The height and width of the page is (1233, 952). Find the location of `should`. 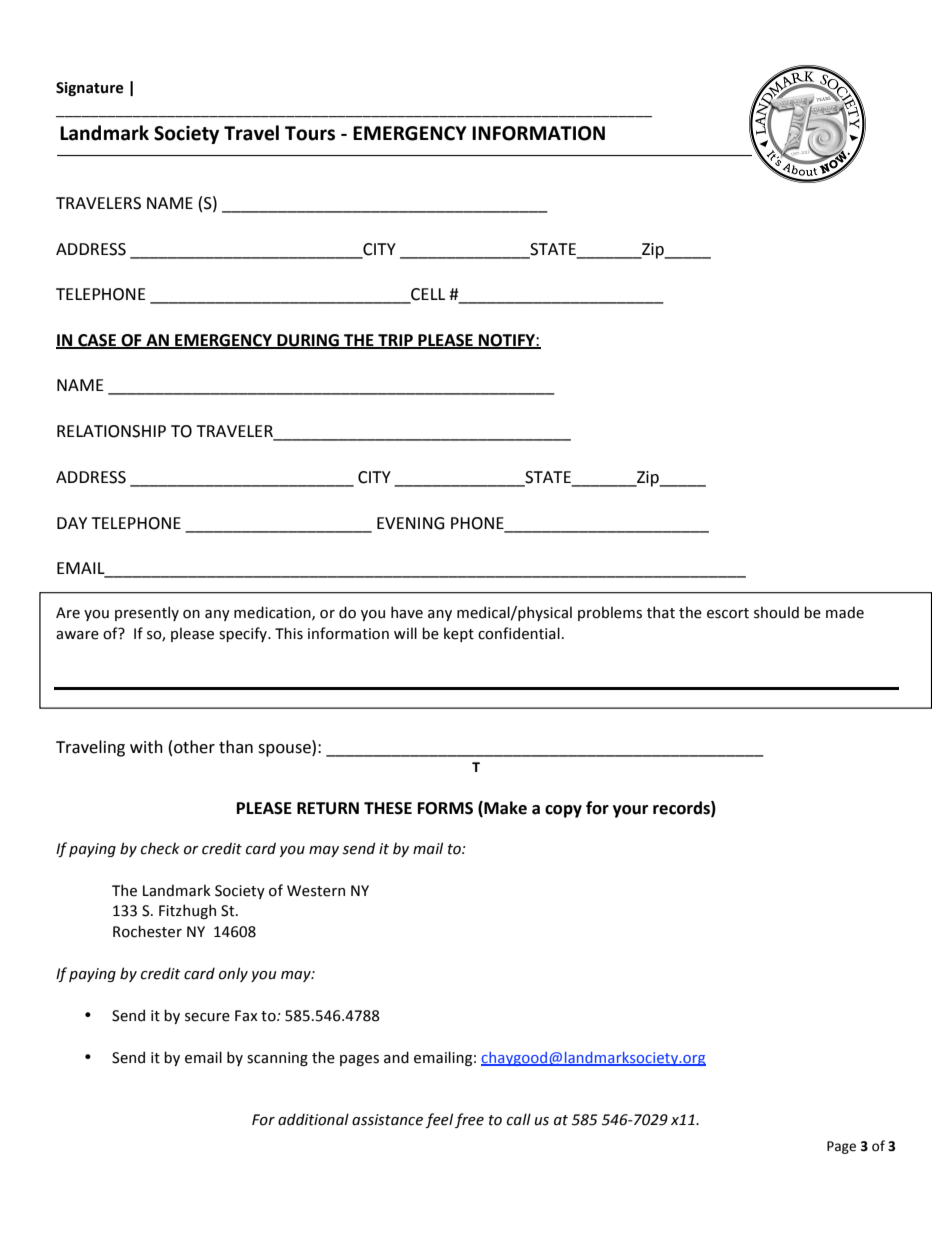

should is located at coordinates (776, 612).
